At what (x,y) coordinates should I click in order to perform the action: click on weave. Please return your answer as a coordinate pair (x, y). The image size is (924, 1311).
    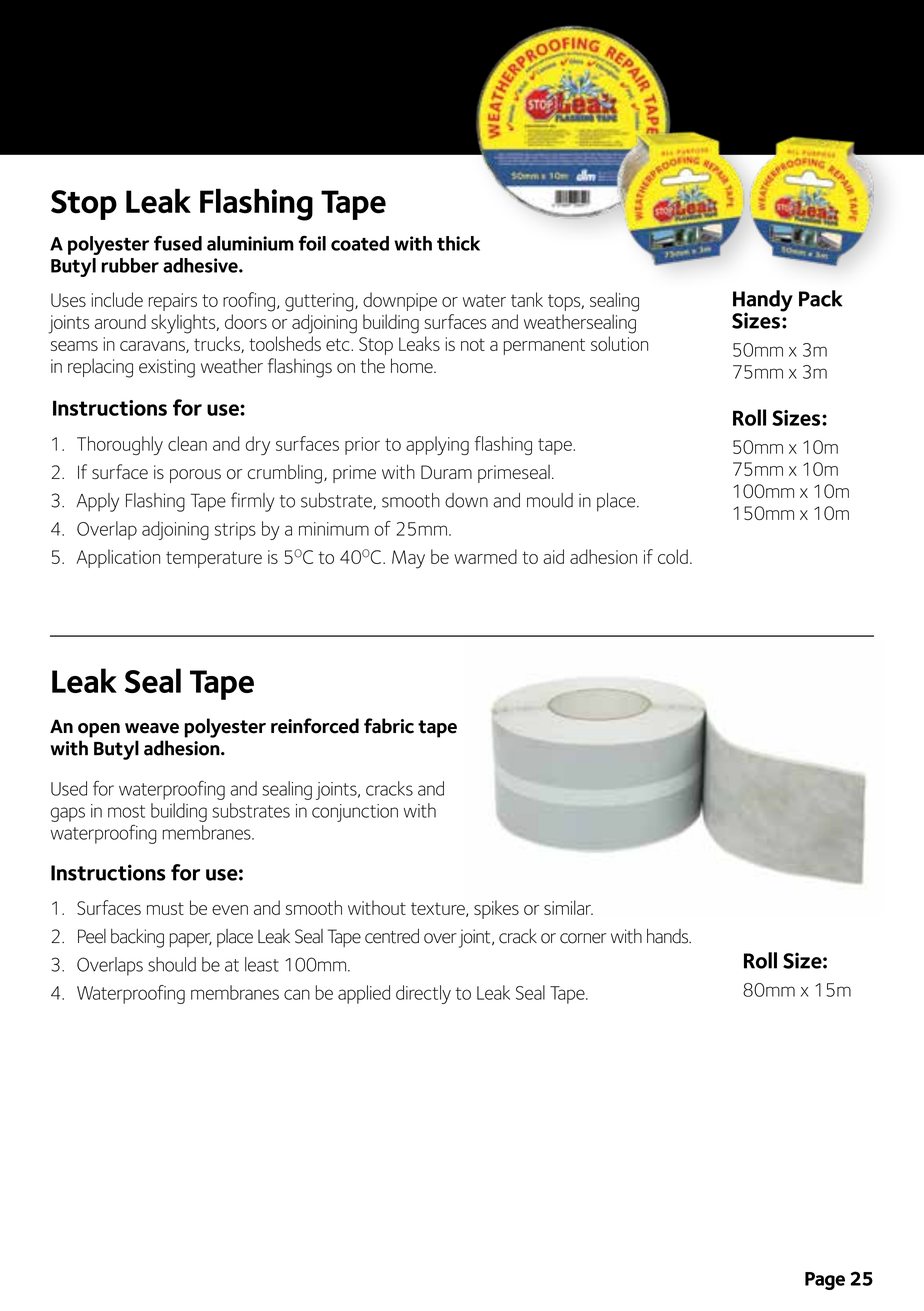
    Looking at the image, I should click on (152, 728).
